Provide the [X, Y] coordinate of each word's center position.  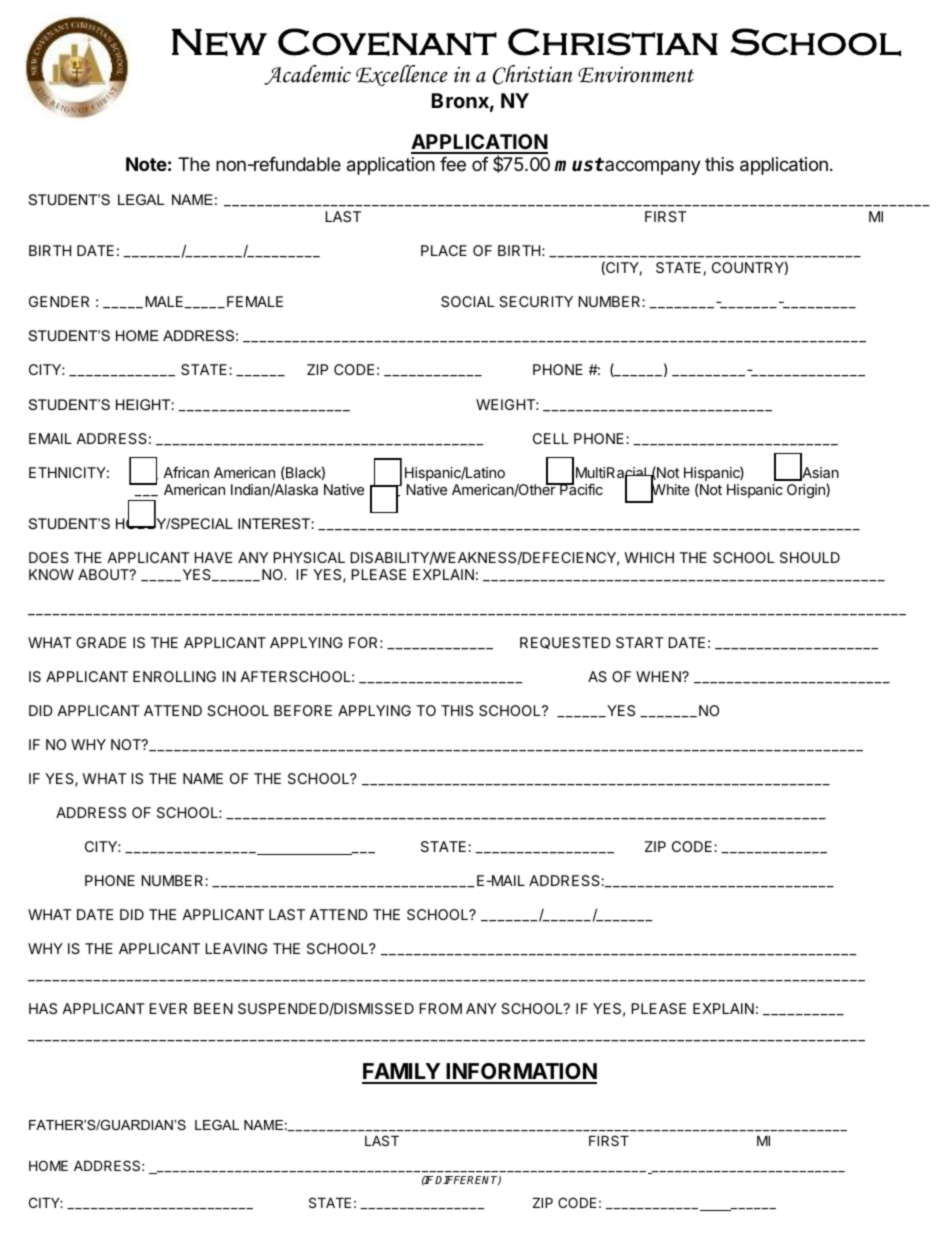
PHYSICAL [309, 557]
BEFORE [303, 710]
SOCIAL [467, 301]
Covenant [387, 42]
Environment [636, 74]
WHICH [649, 557]
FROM [440, 1008]
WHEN [659, 676]
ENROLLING [174, 676]
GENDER [59, 301]
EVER [168, 1008]
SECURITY [536, 301]
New [219, 42]
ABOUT [104, 574]
